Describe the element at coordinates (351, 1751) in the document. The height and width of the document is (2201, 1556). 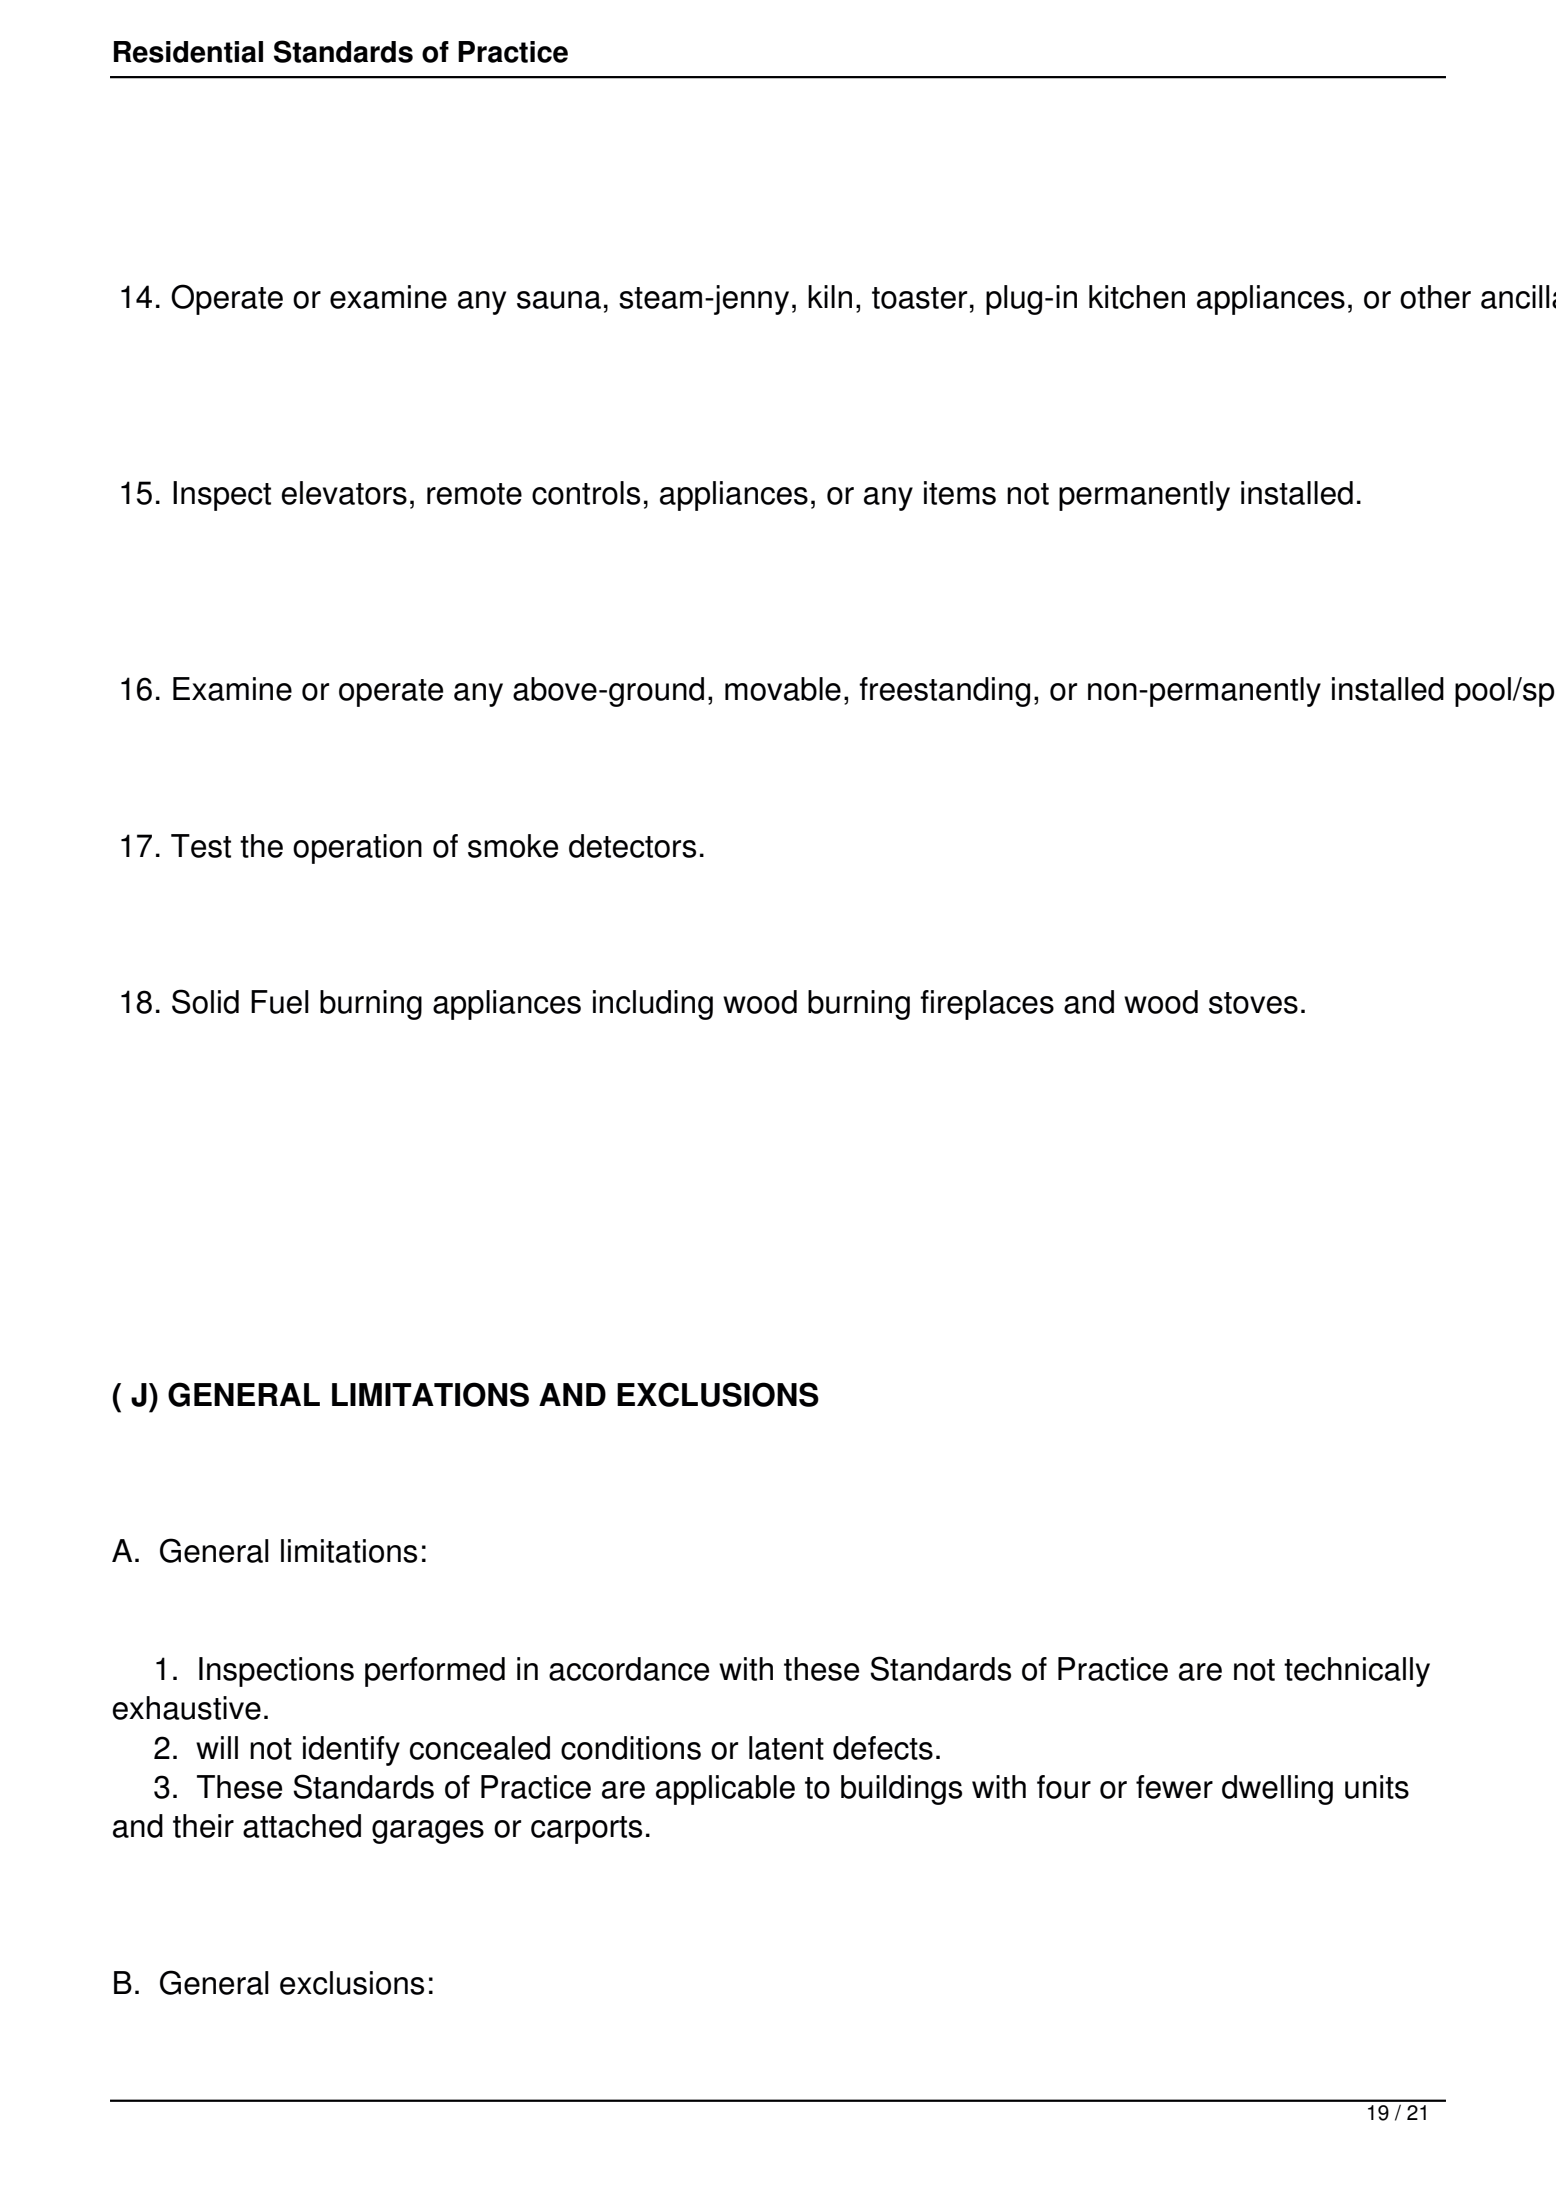
I see `identify` at that location.
